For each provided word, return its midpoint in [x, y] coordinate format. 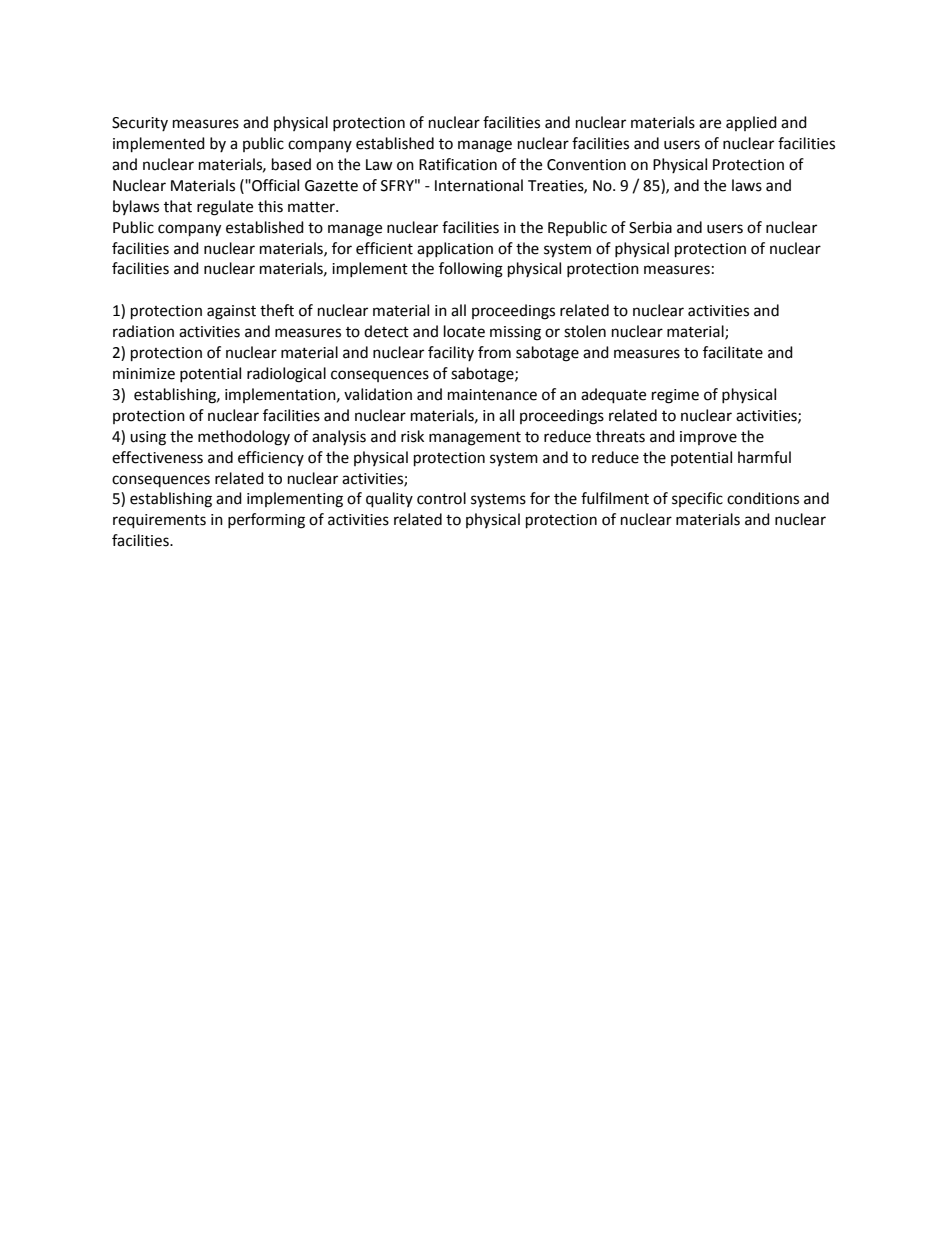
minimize [144, 374]
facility [451, 353]
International [479, 185]
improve [708, 438]
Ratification [458, 164]
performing [266, 521]
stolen [585, 331]
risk [412, 436]
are [710, 124]
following [471, 270]
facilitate [733, 352]
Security [140, 124]
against [231, 312]
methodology [244, 438]
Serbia [650, 227]
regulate [225, 208]
